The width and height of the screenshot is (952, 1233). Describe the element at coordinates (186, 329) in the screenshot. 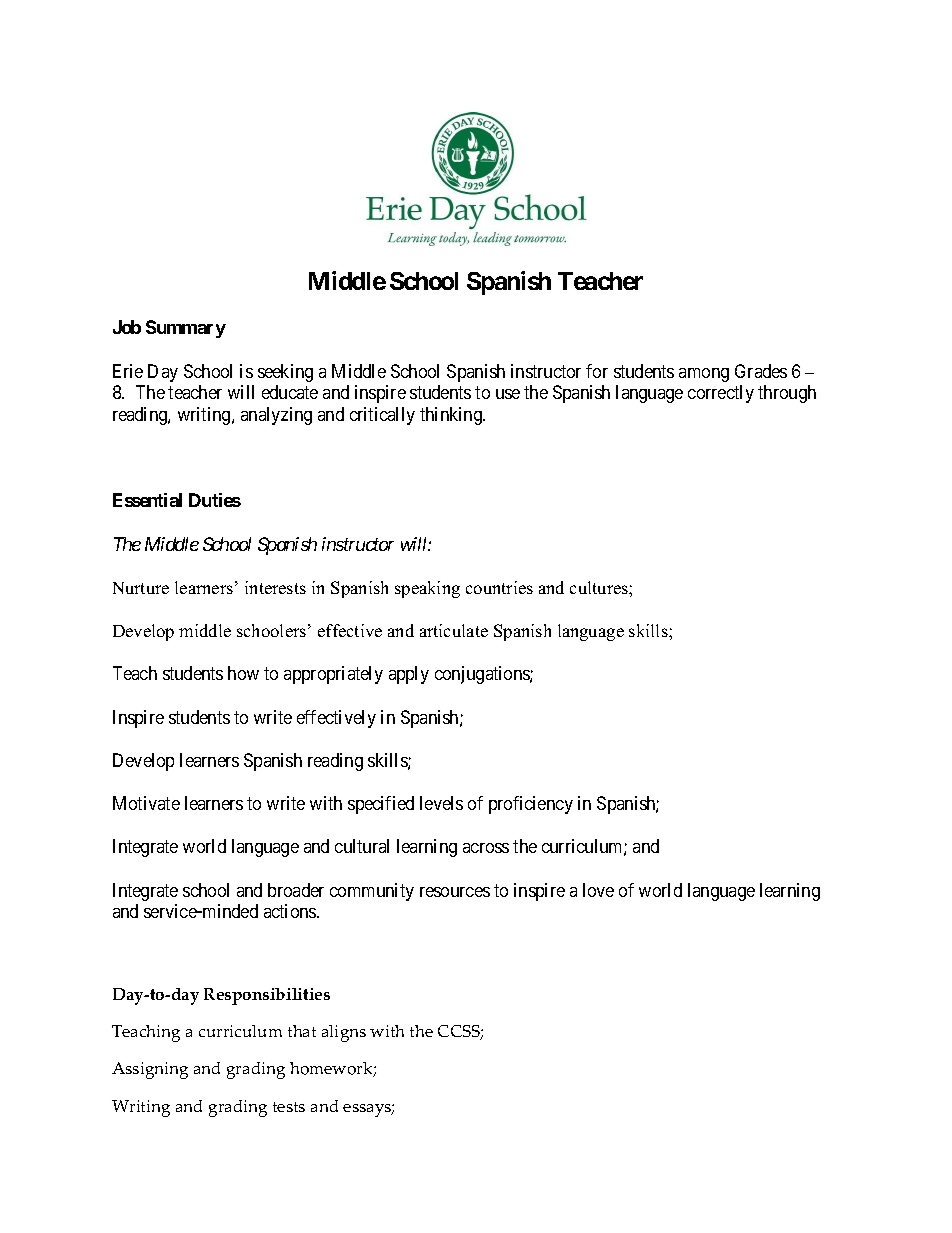

I see `Summary` at that location.
